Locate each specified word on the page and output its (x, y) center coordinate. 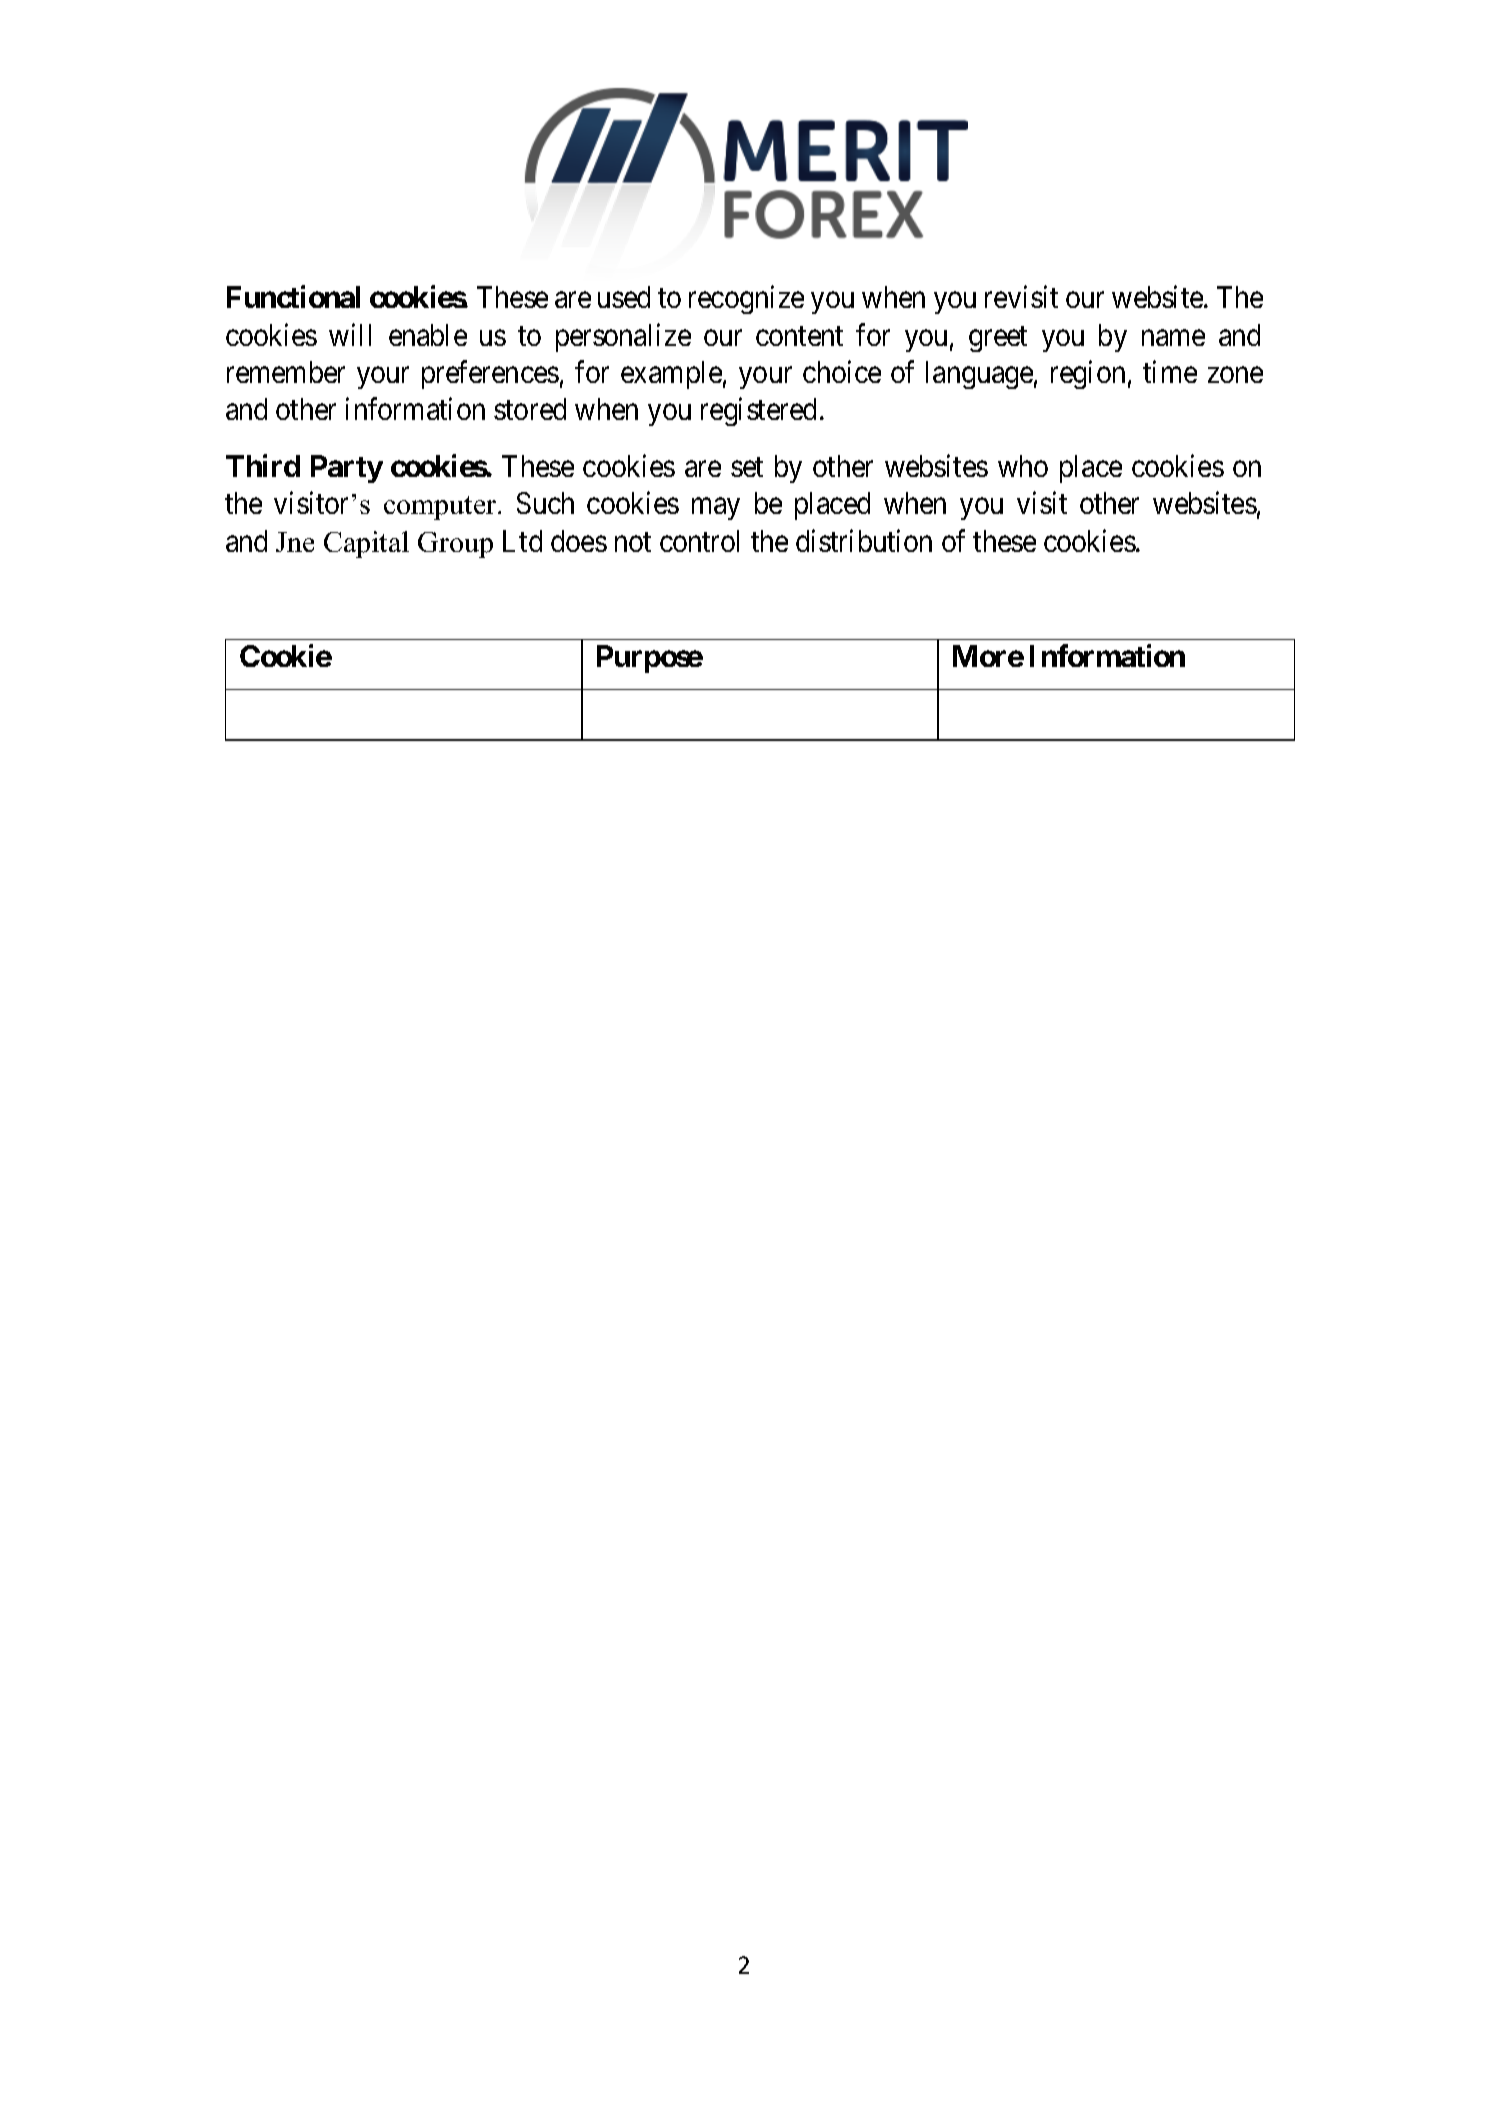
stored (530, 409)
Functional (293, 297)
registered (758, 412)
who (1023, 466)
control (699, 541)
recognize (746, 300)
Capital (366, 544)
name (1173, 338)
